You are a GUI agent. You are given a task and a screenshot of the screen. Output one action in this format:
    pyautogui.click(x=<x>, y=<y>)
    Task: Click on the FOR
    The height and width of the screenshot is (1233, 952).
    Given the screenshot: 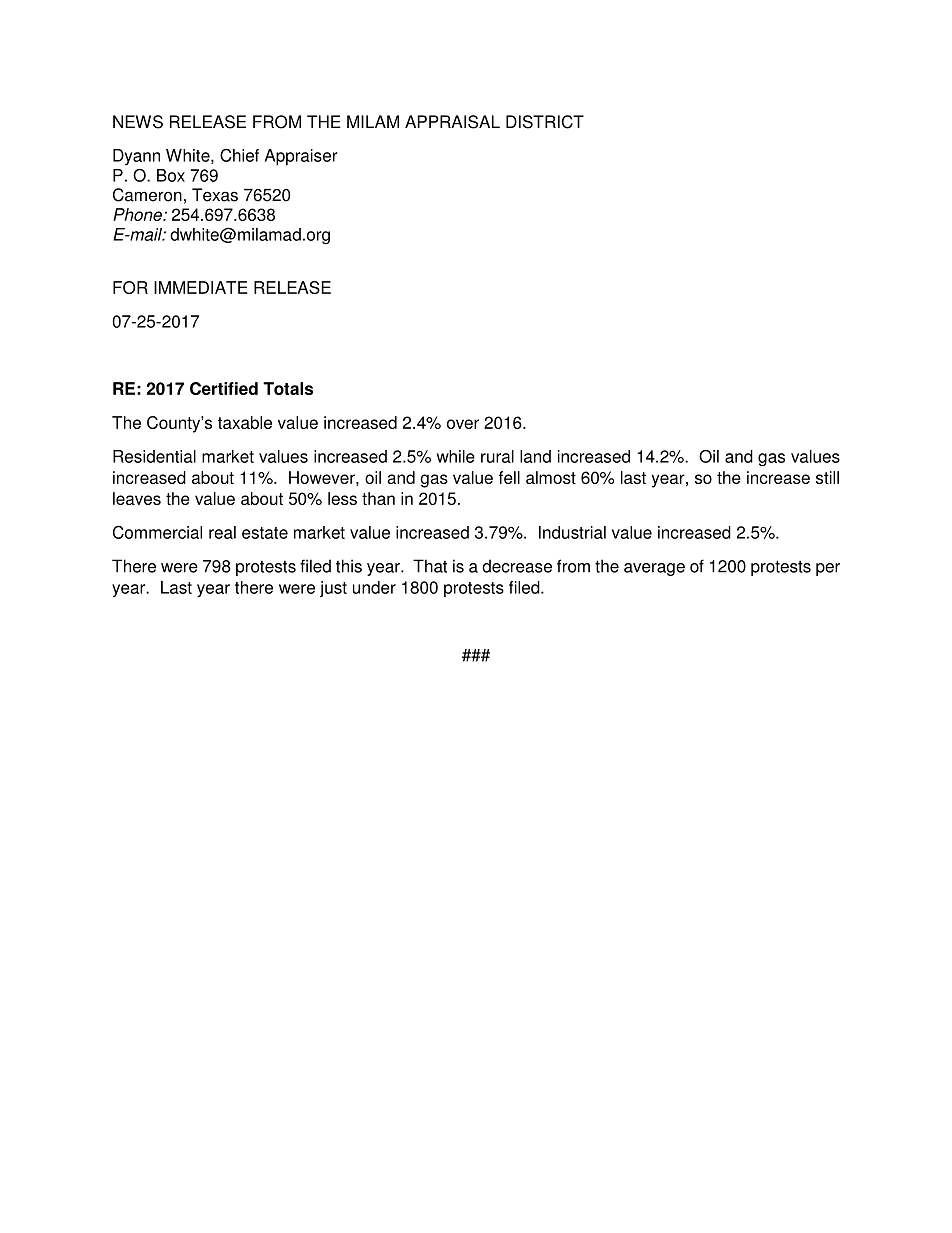 What is the action you would take?
    pyautogui.click(x=130, y=287)
